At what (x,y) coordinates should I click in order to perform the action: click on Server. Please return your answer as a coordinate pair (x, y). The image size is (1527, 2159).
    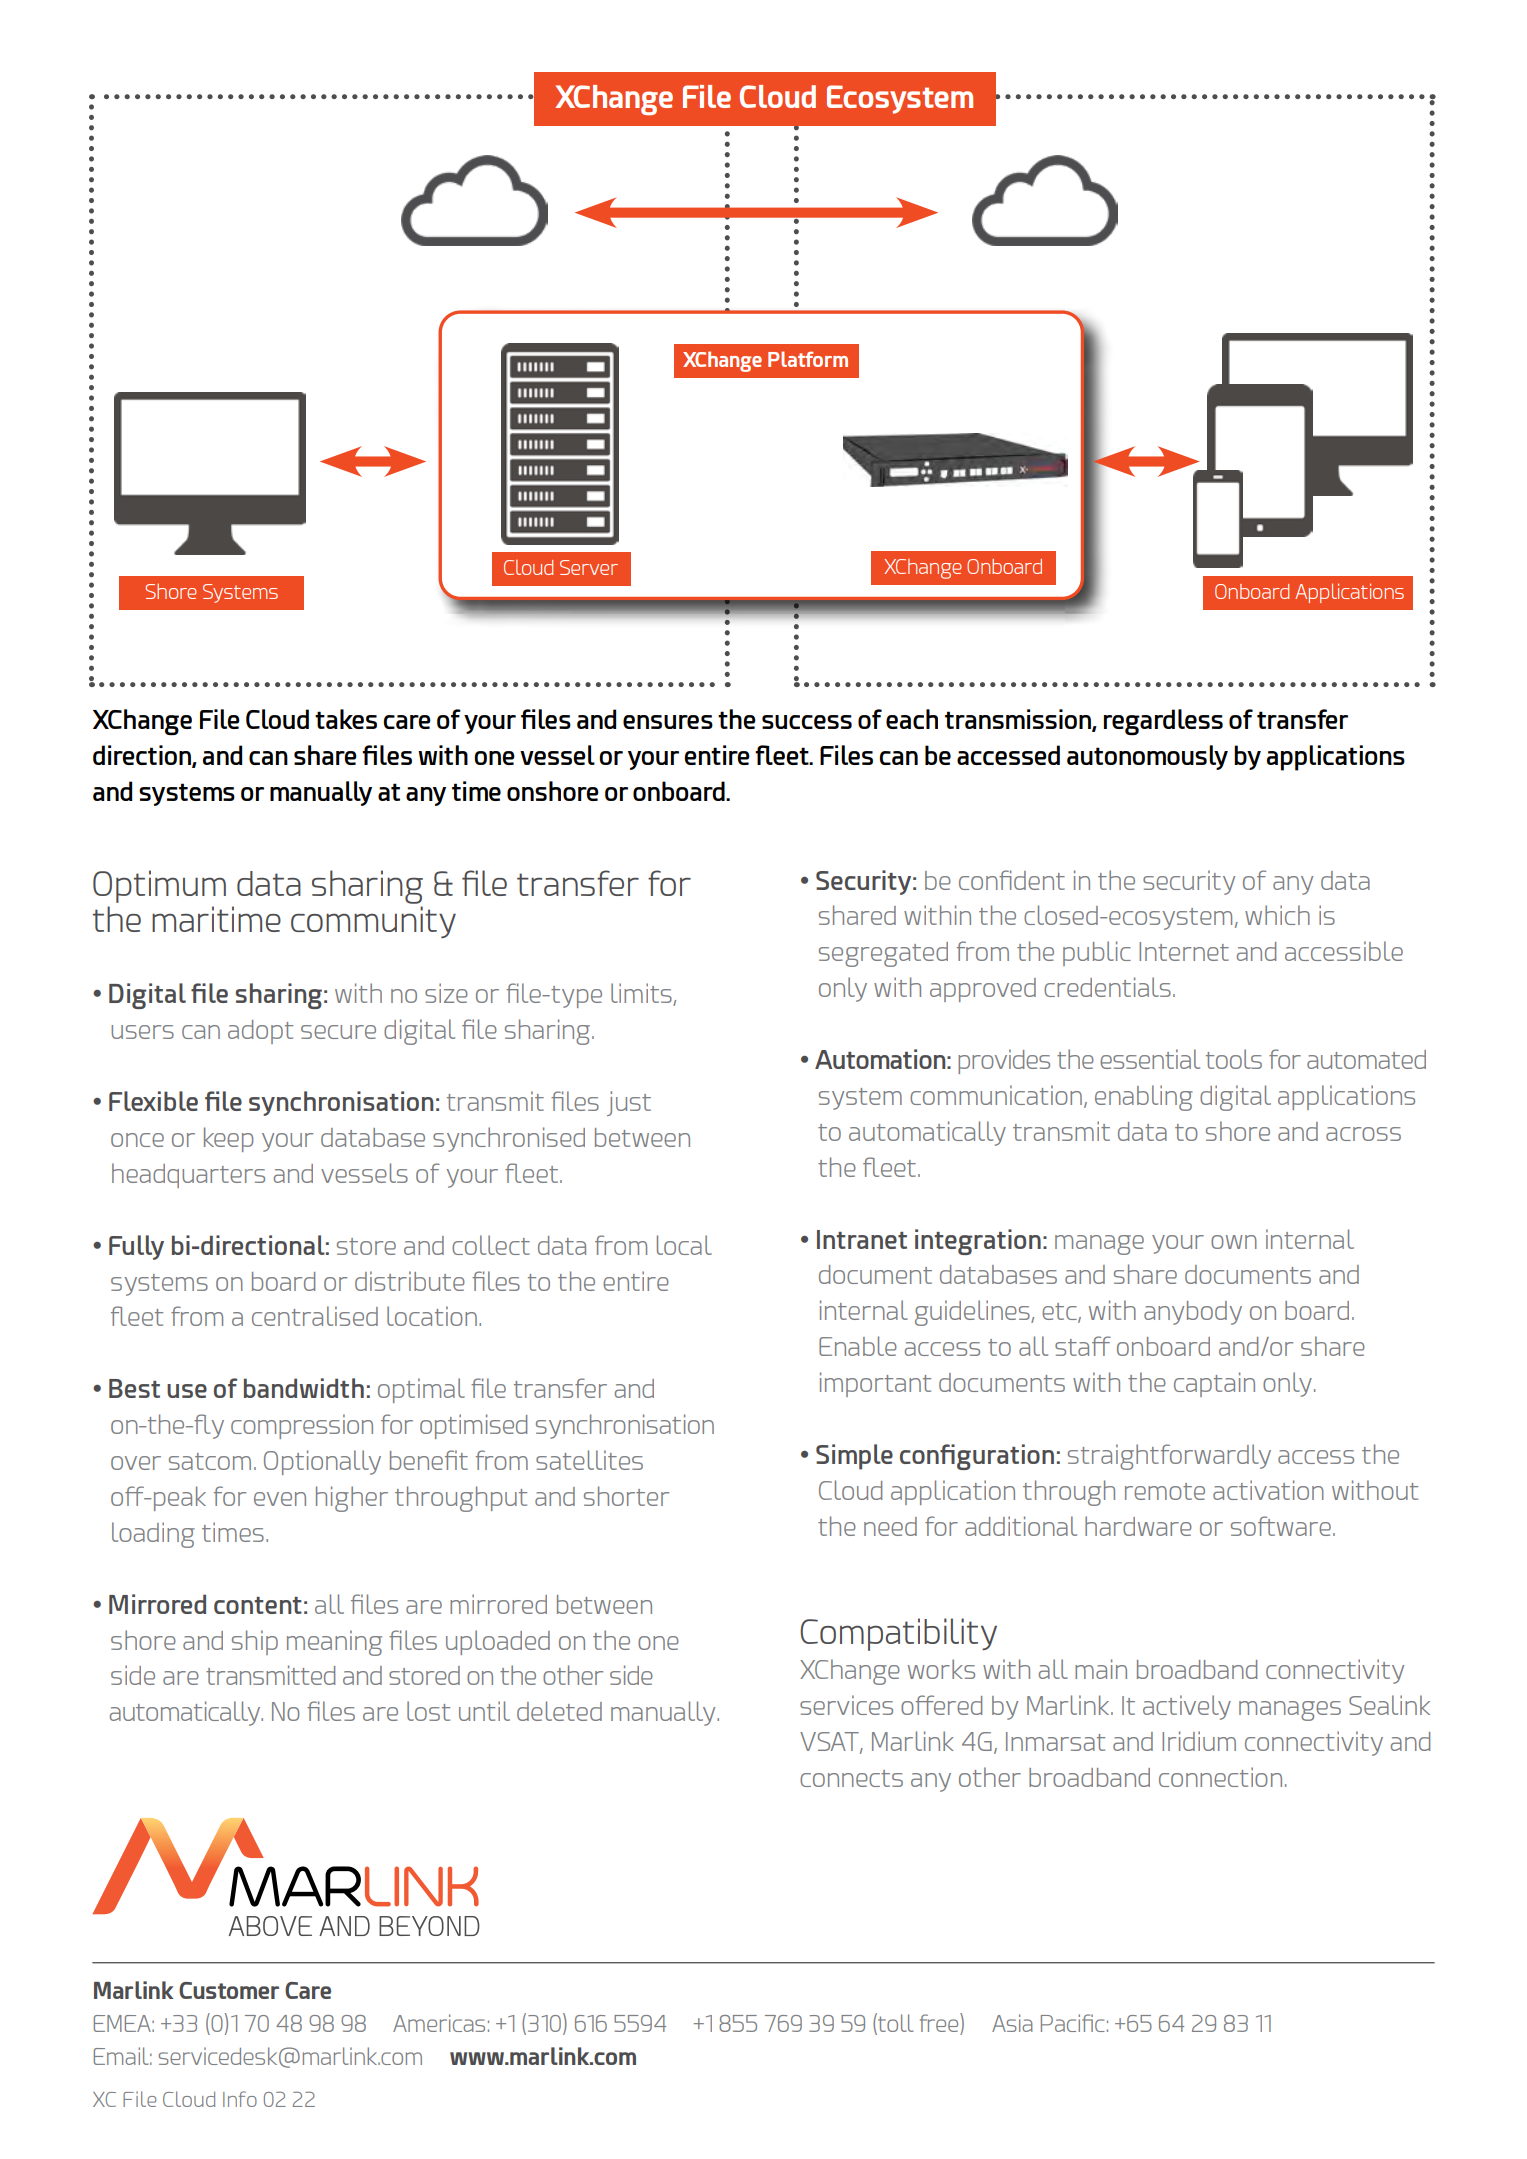
    Looking at the image, I should click on (589, 567).
